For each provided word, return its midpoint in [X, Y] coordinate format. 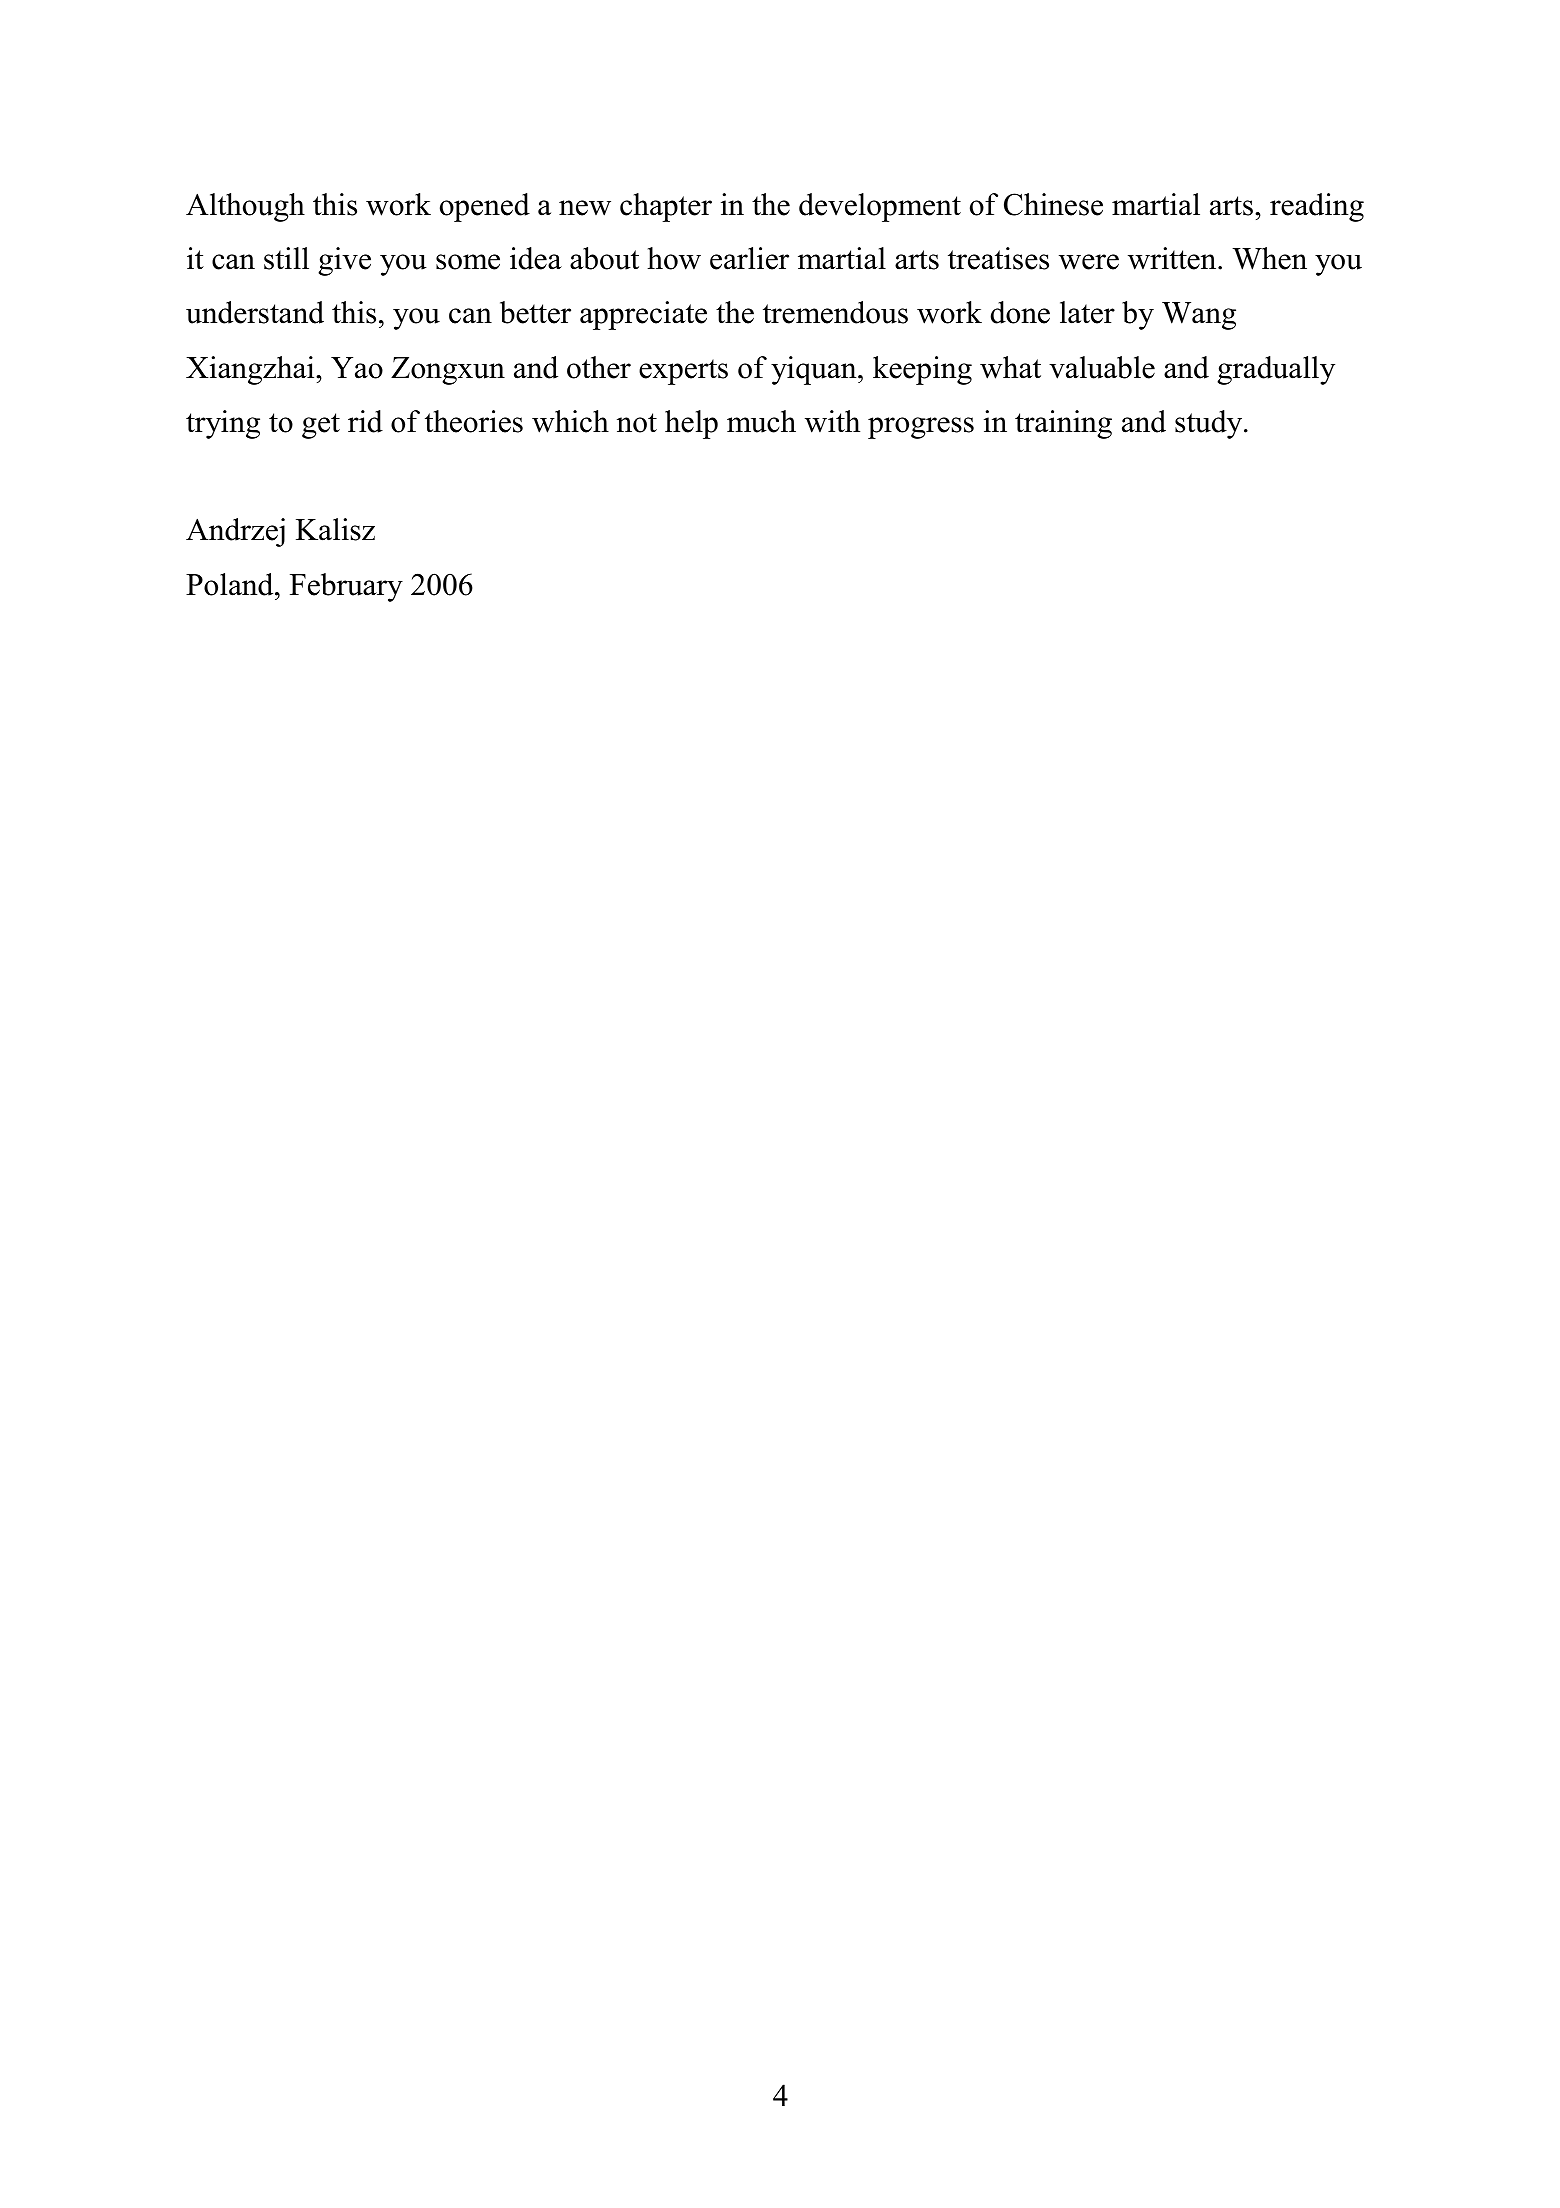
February [346, 587]
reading [1317, 207]
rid [365, 421]
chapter [666, 207]
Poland [231, 584]
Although [245, 207]
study [1210, 424]
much [761, 421]
